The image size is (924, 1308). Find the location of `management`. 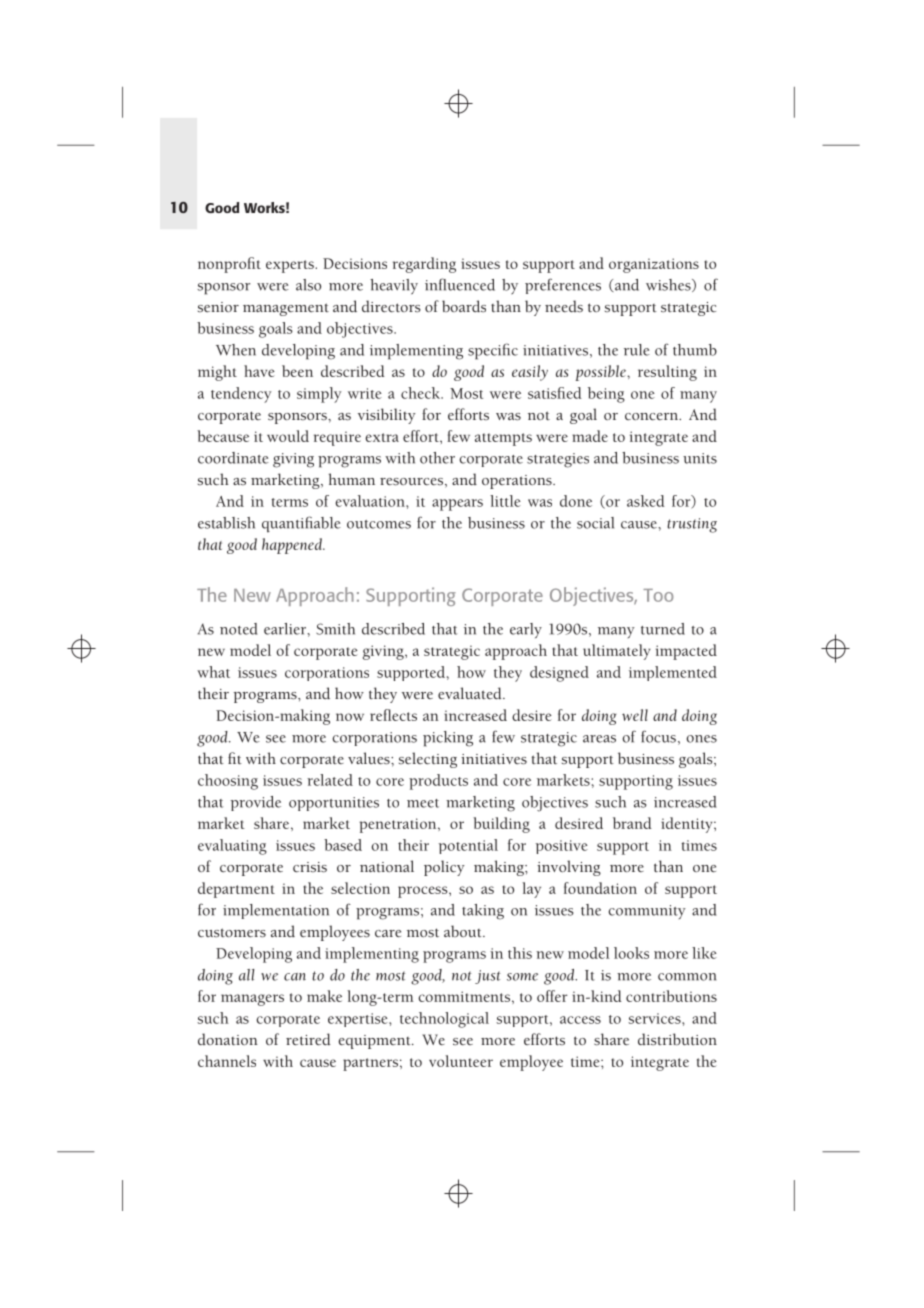

management is located at coordinates (286, 309).
